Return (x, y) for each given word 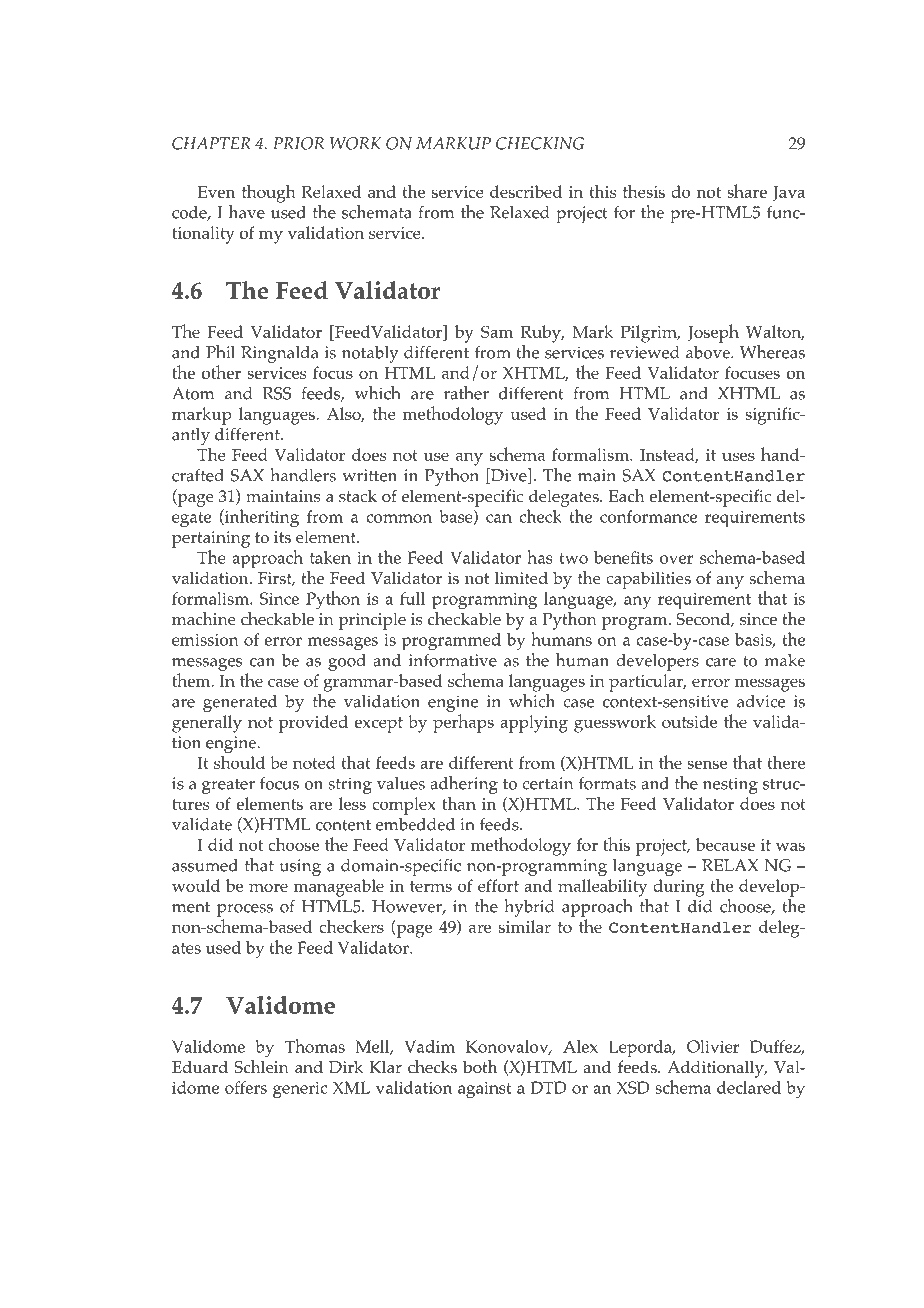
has (540, 557)
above (709, 352)
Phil (220, 352)
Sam (497, 331)
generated (240, 703)
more (268, 887)
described (526, 191)
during (679, 888)
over (676, 559)
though (269, 193)
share (747, 191)
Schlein (261, 1067)
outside (689, 721)
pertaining (211, 539)
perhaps (463, 723)
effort (498, 885)
